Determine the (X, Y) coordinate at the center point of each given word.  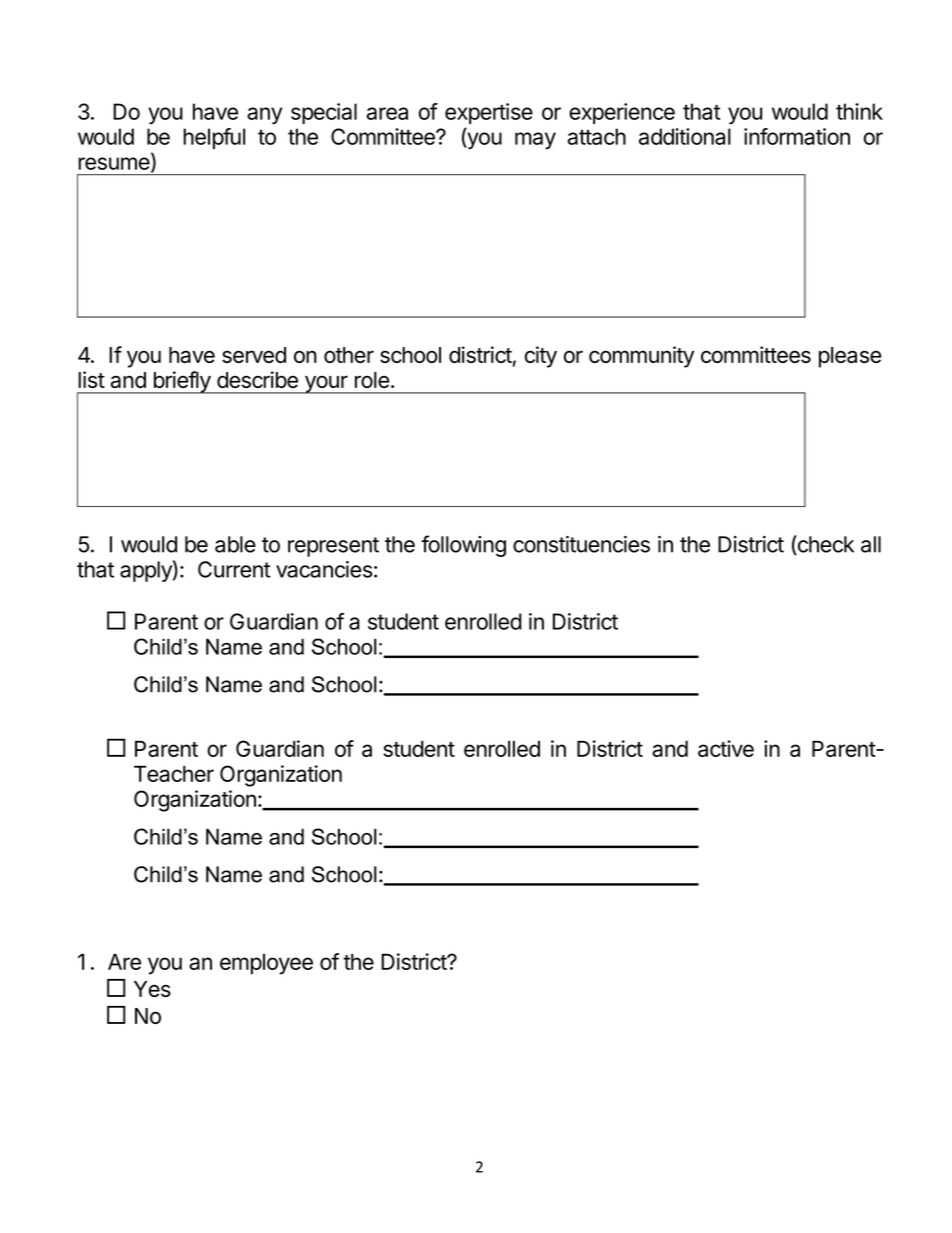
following (463, 546)
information (797, 136)
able (235, 544)
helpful (214, 138)
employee (266, 964)
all (871, 544)
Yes (152, 989)
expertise (489, 113)
